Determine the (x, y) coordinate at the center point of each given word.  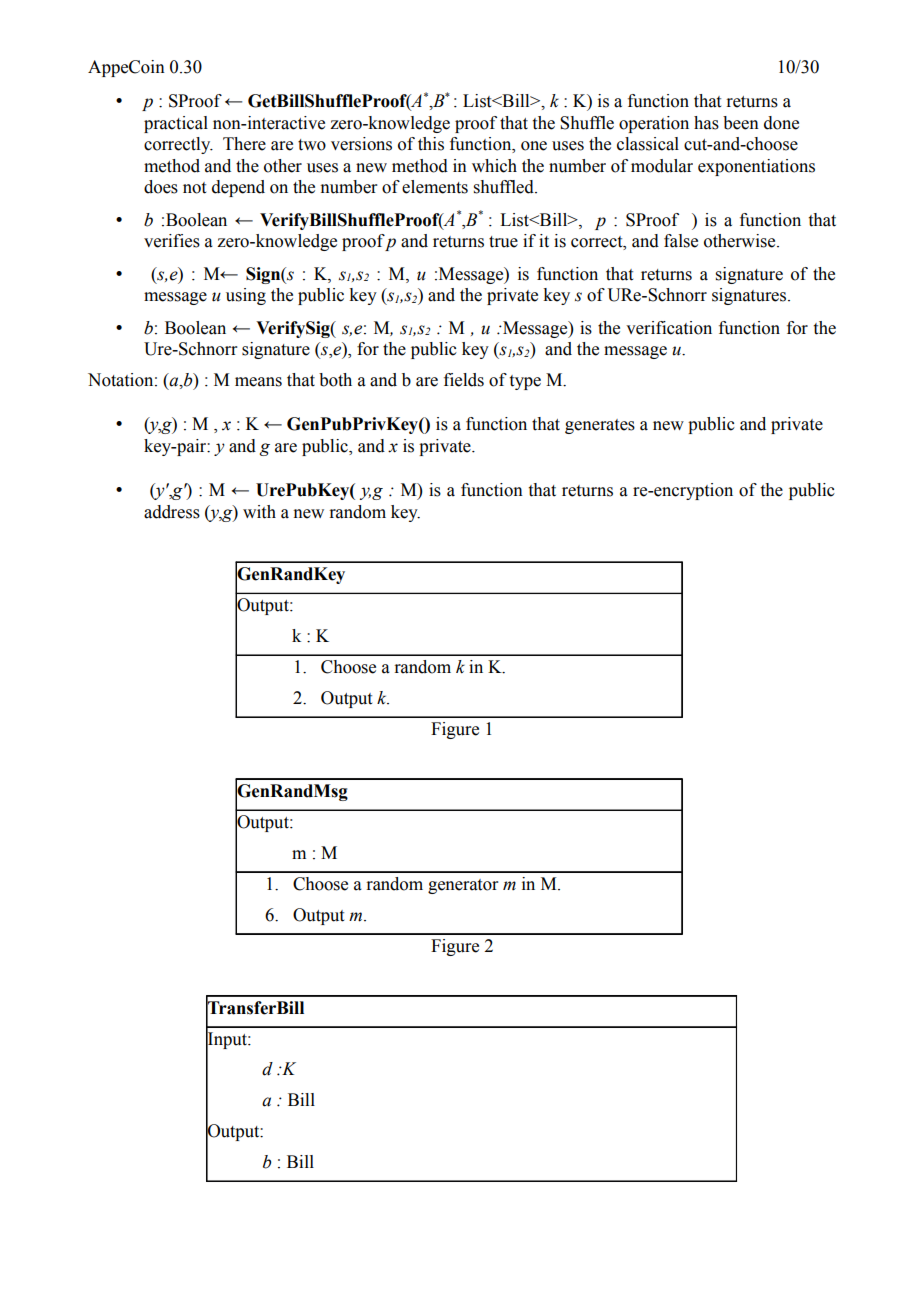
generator (463, 886)
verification (669, 328)
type (525, 382)
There (244, 144)
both (335, 380)
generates (600, 426)
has (706, 123)
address (172, 512)
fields (464, 380)
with (259, 512)
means (258, 382)
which (494, 166)
